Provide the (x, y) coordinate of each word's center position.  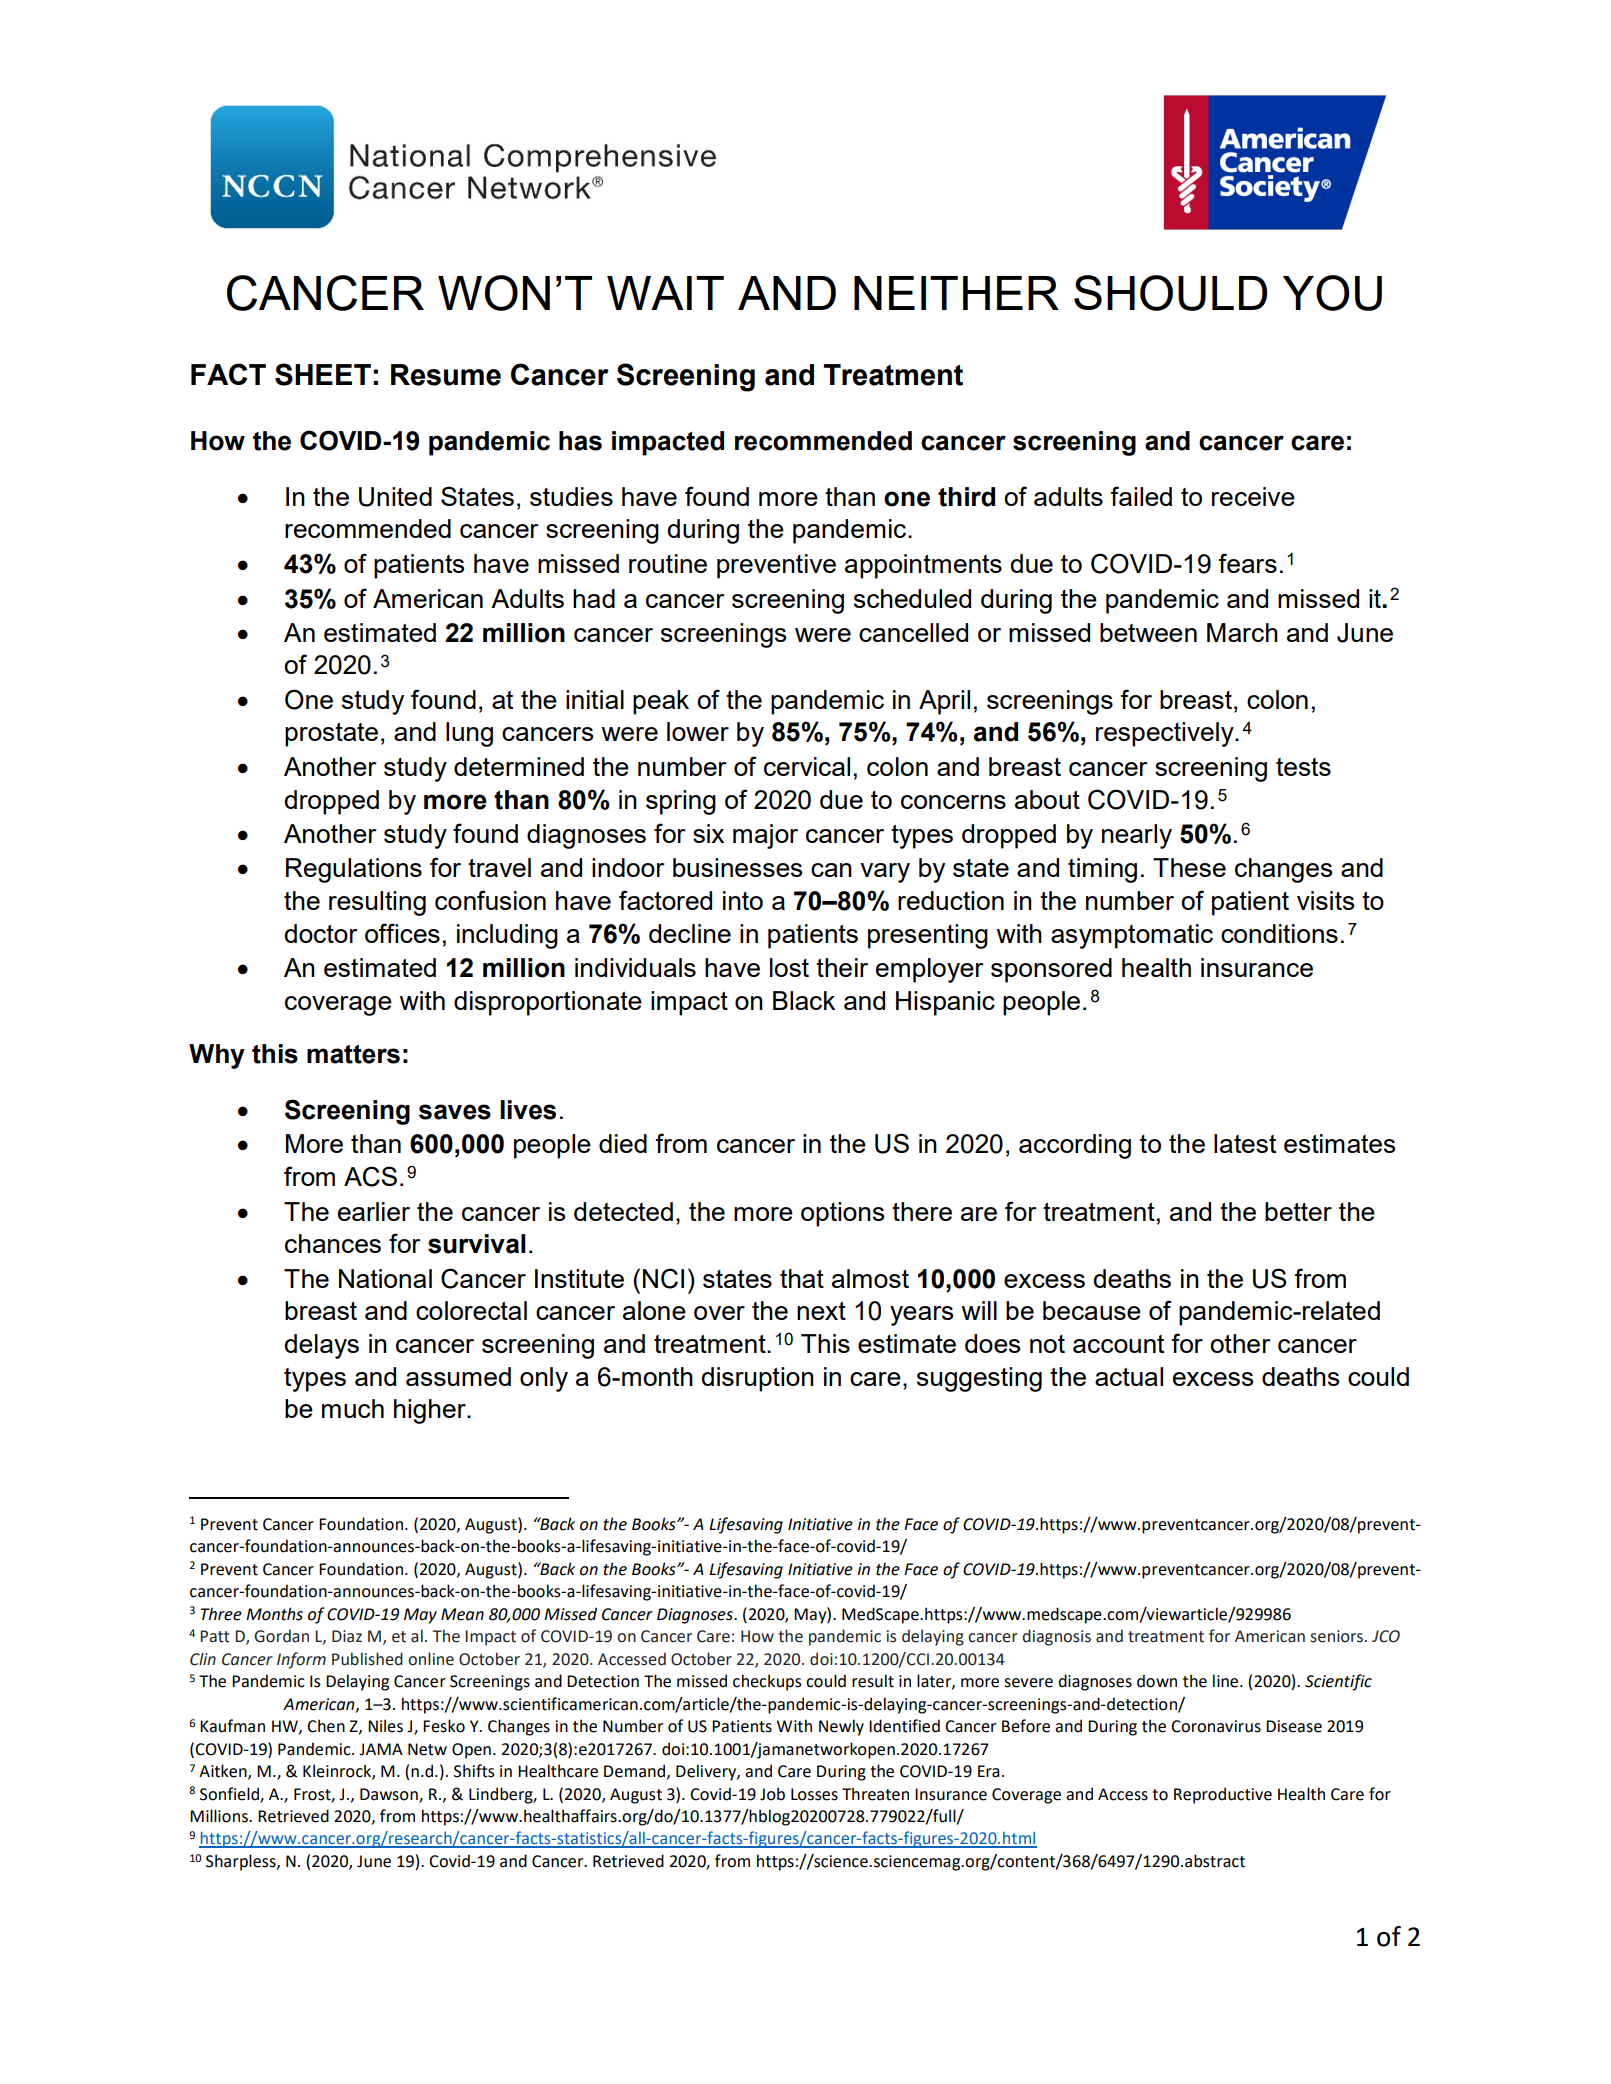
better (1298, 1211)
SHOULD (1170, 293)
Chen (326, 1726)
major (765, 836)
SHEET (323, 374)
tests (1303, 767)
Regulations (354, 870)
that (802, 1278)
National (385, 1278)
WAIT (665, 293)
